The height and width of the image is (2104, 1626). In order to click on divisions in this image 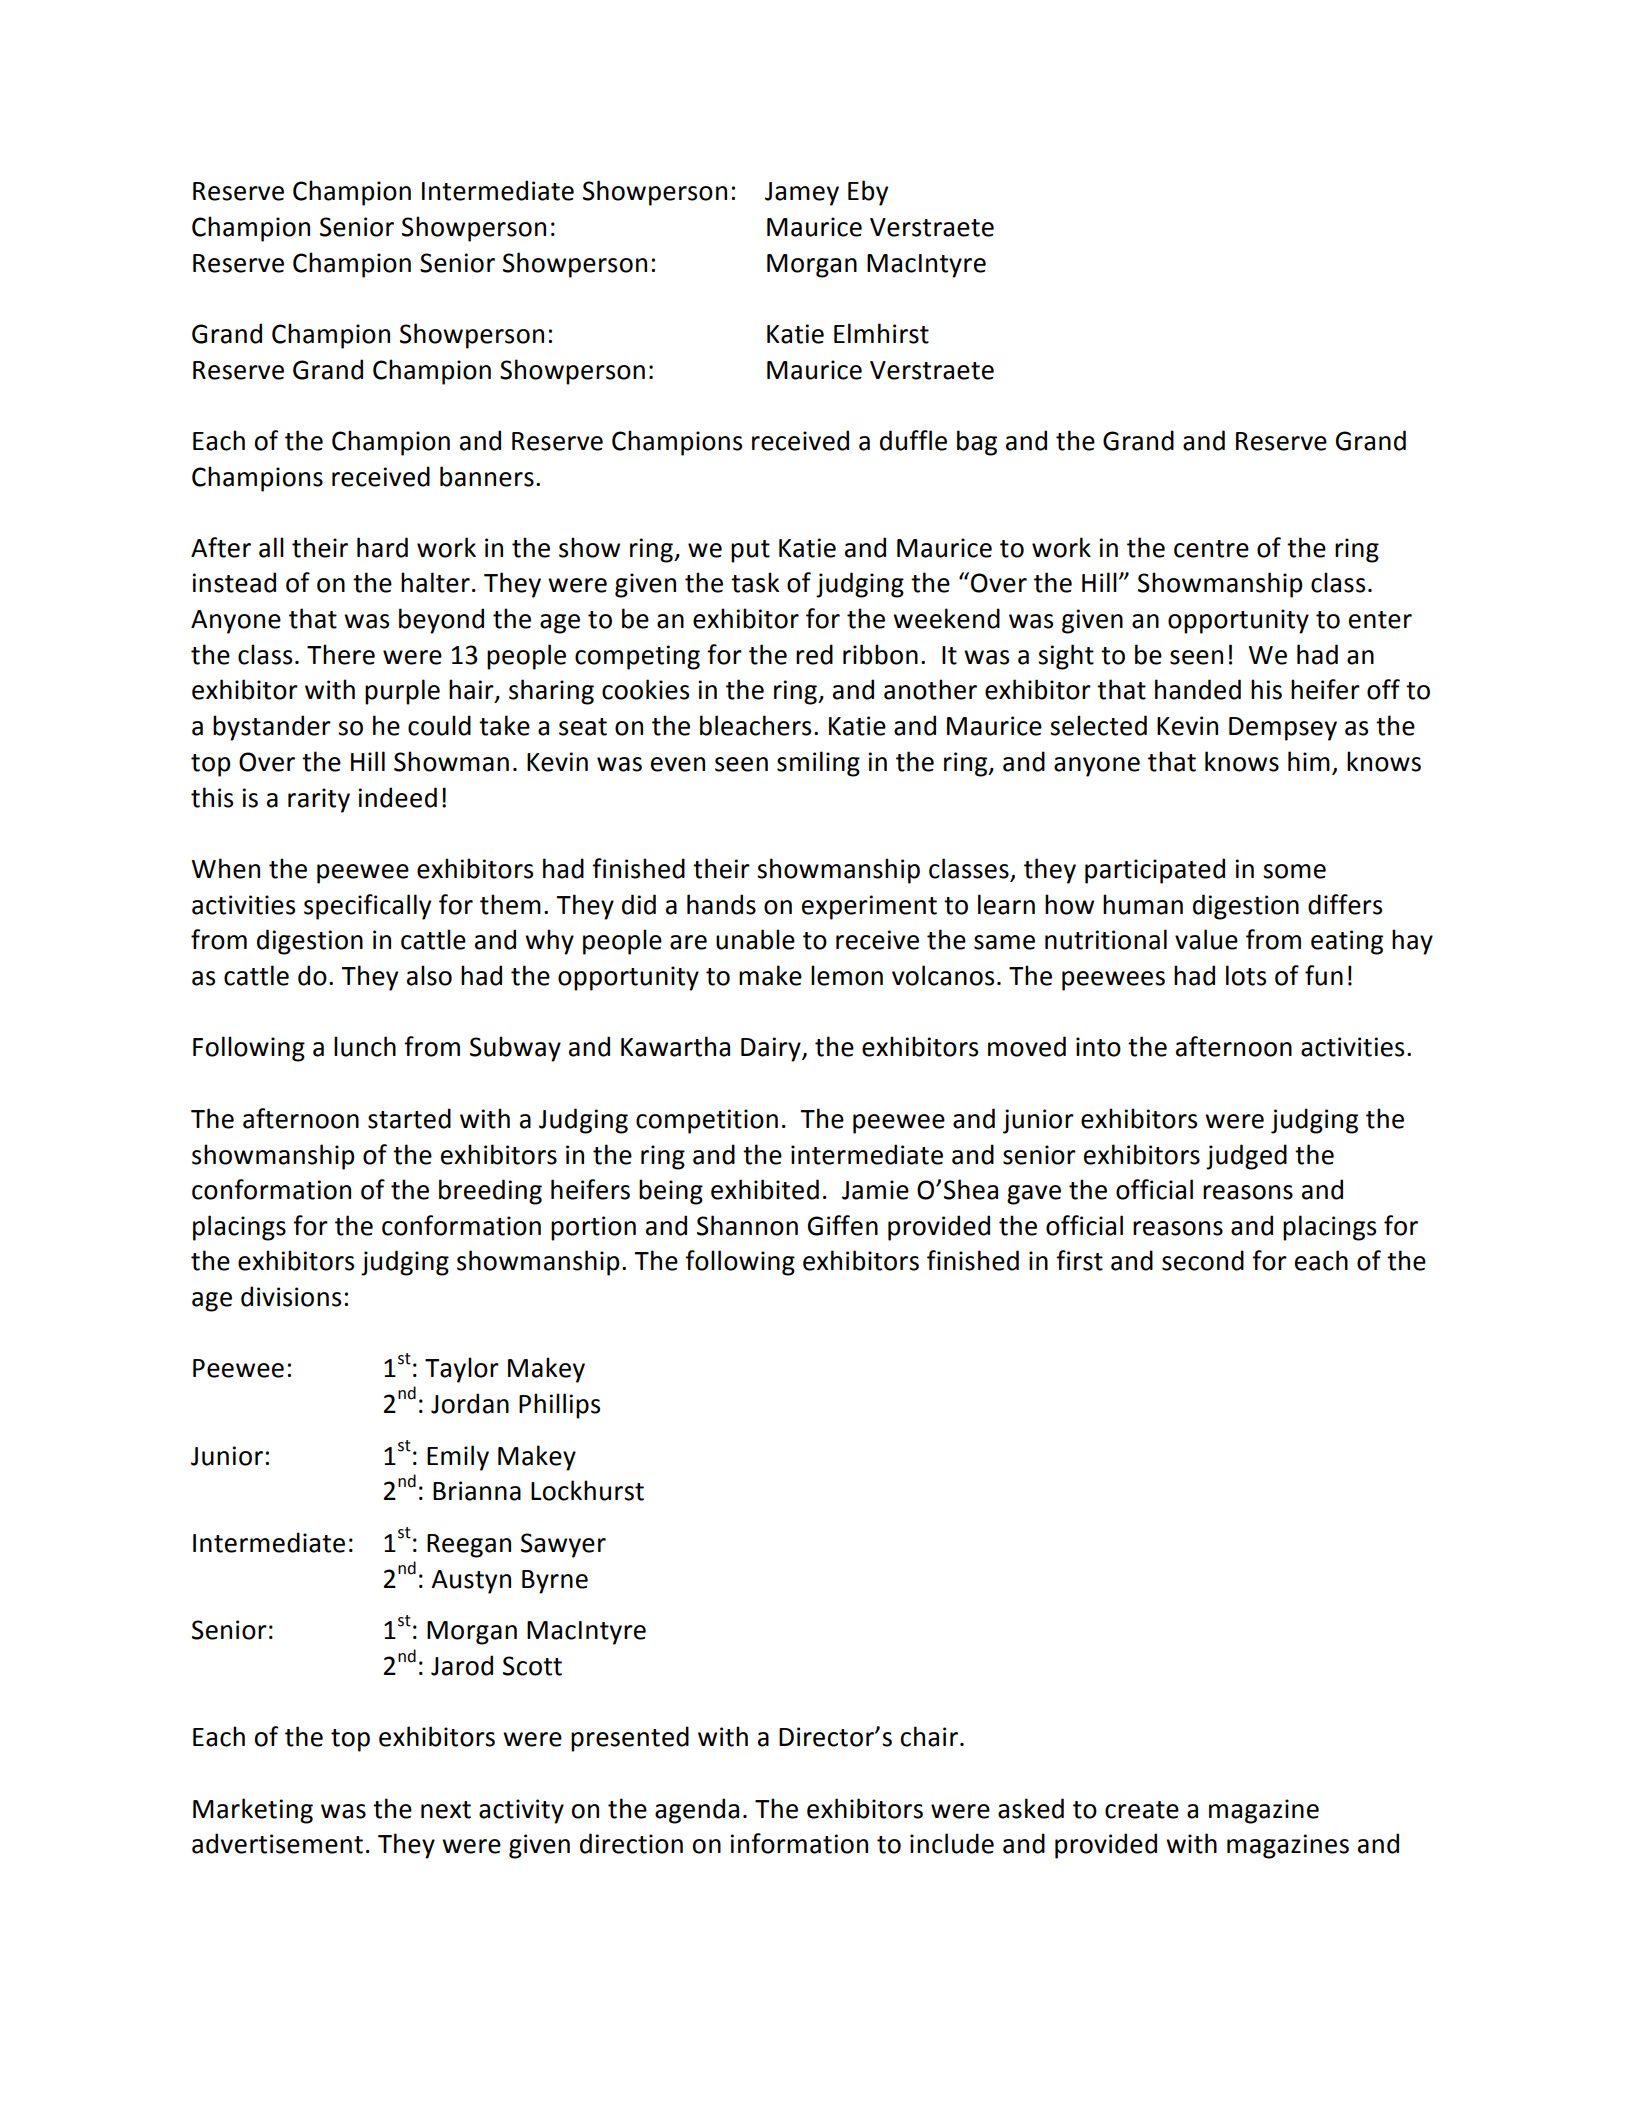, I will do `click(291, 1296)`.
